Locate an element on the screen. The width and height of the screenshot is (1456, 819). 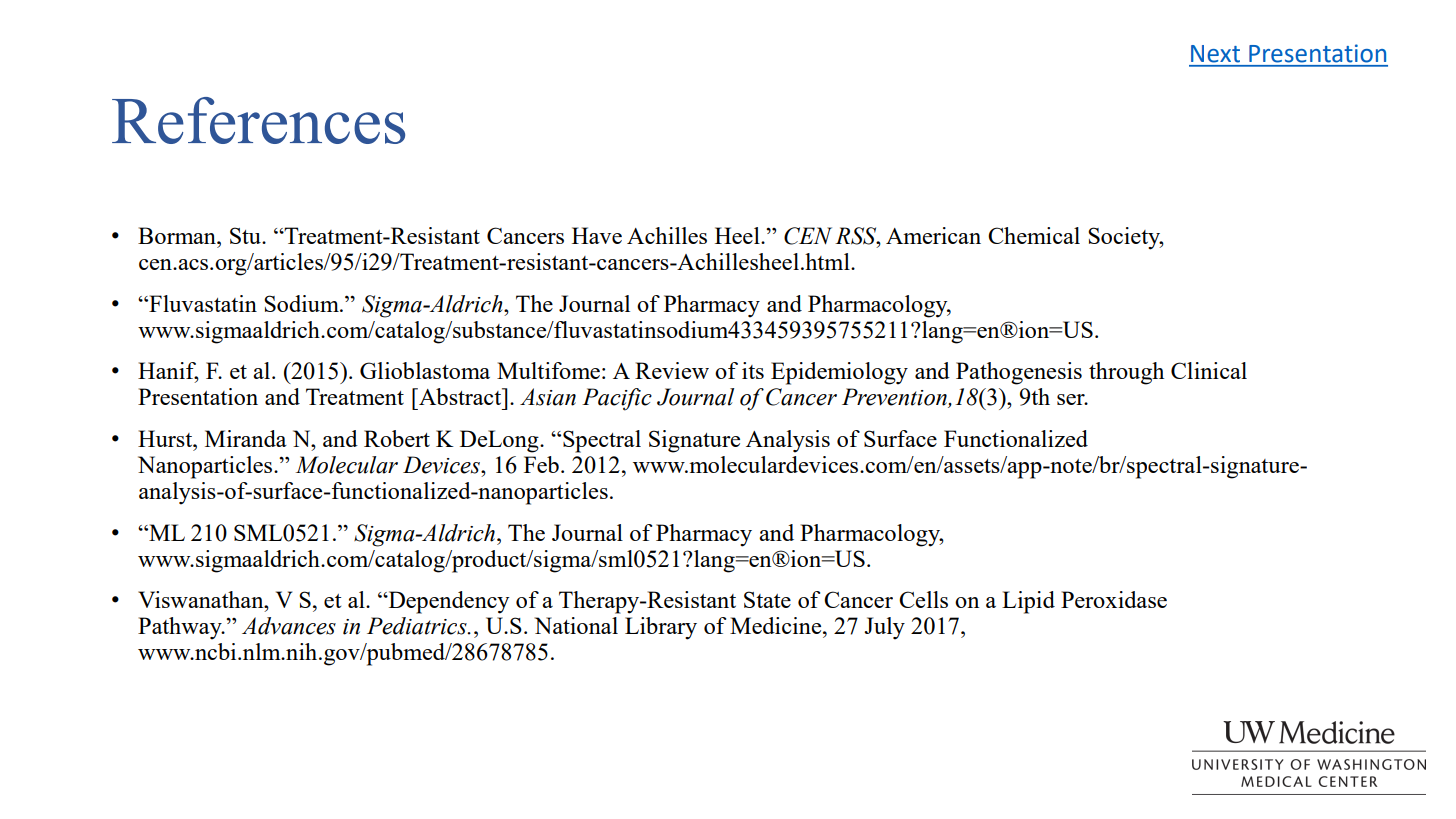
Pacific is located at coordinates (617, 399).
